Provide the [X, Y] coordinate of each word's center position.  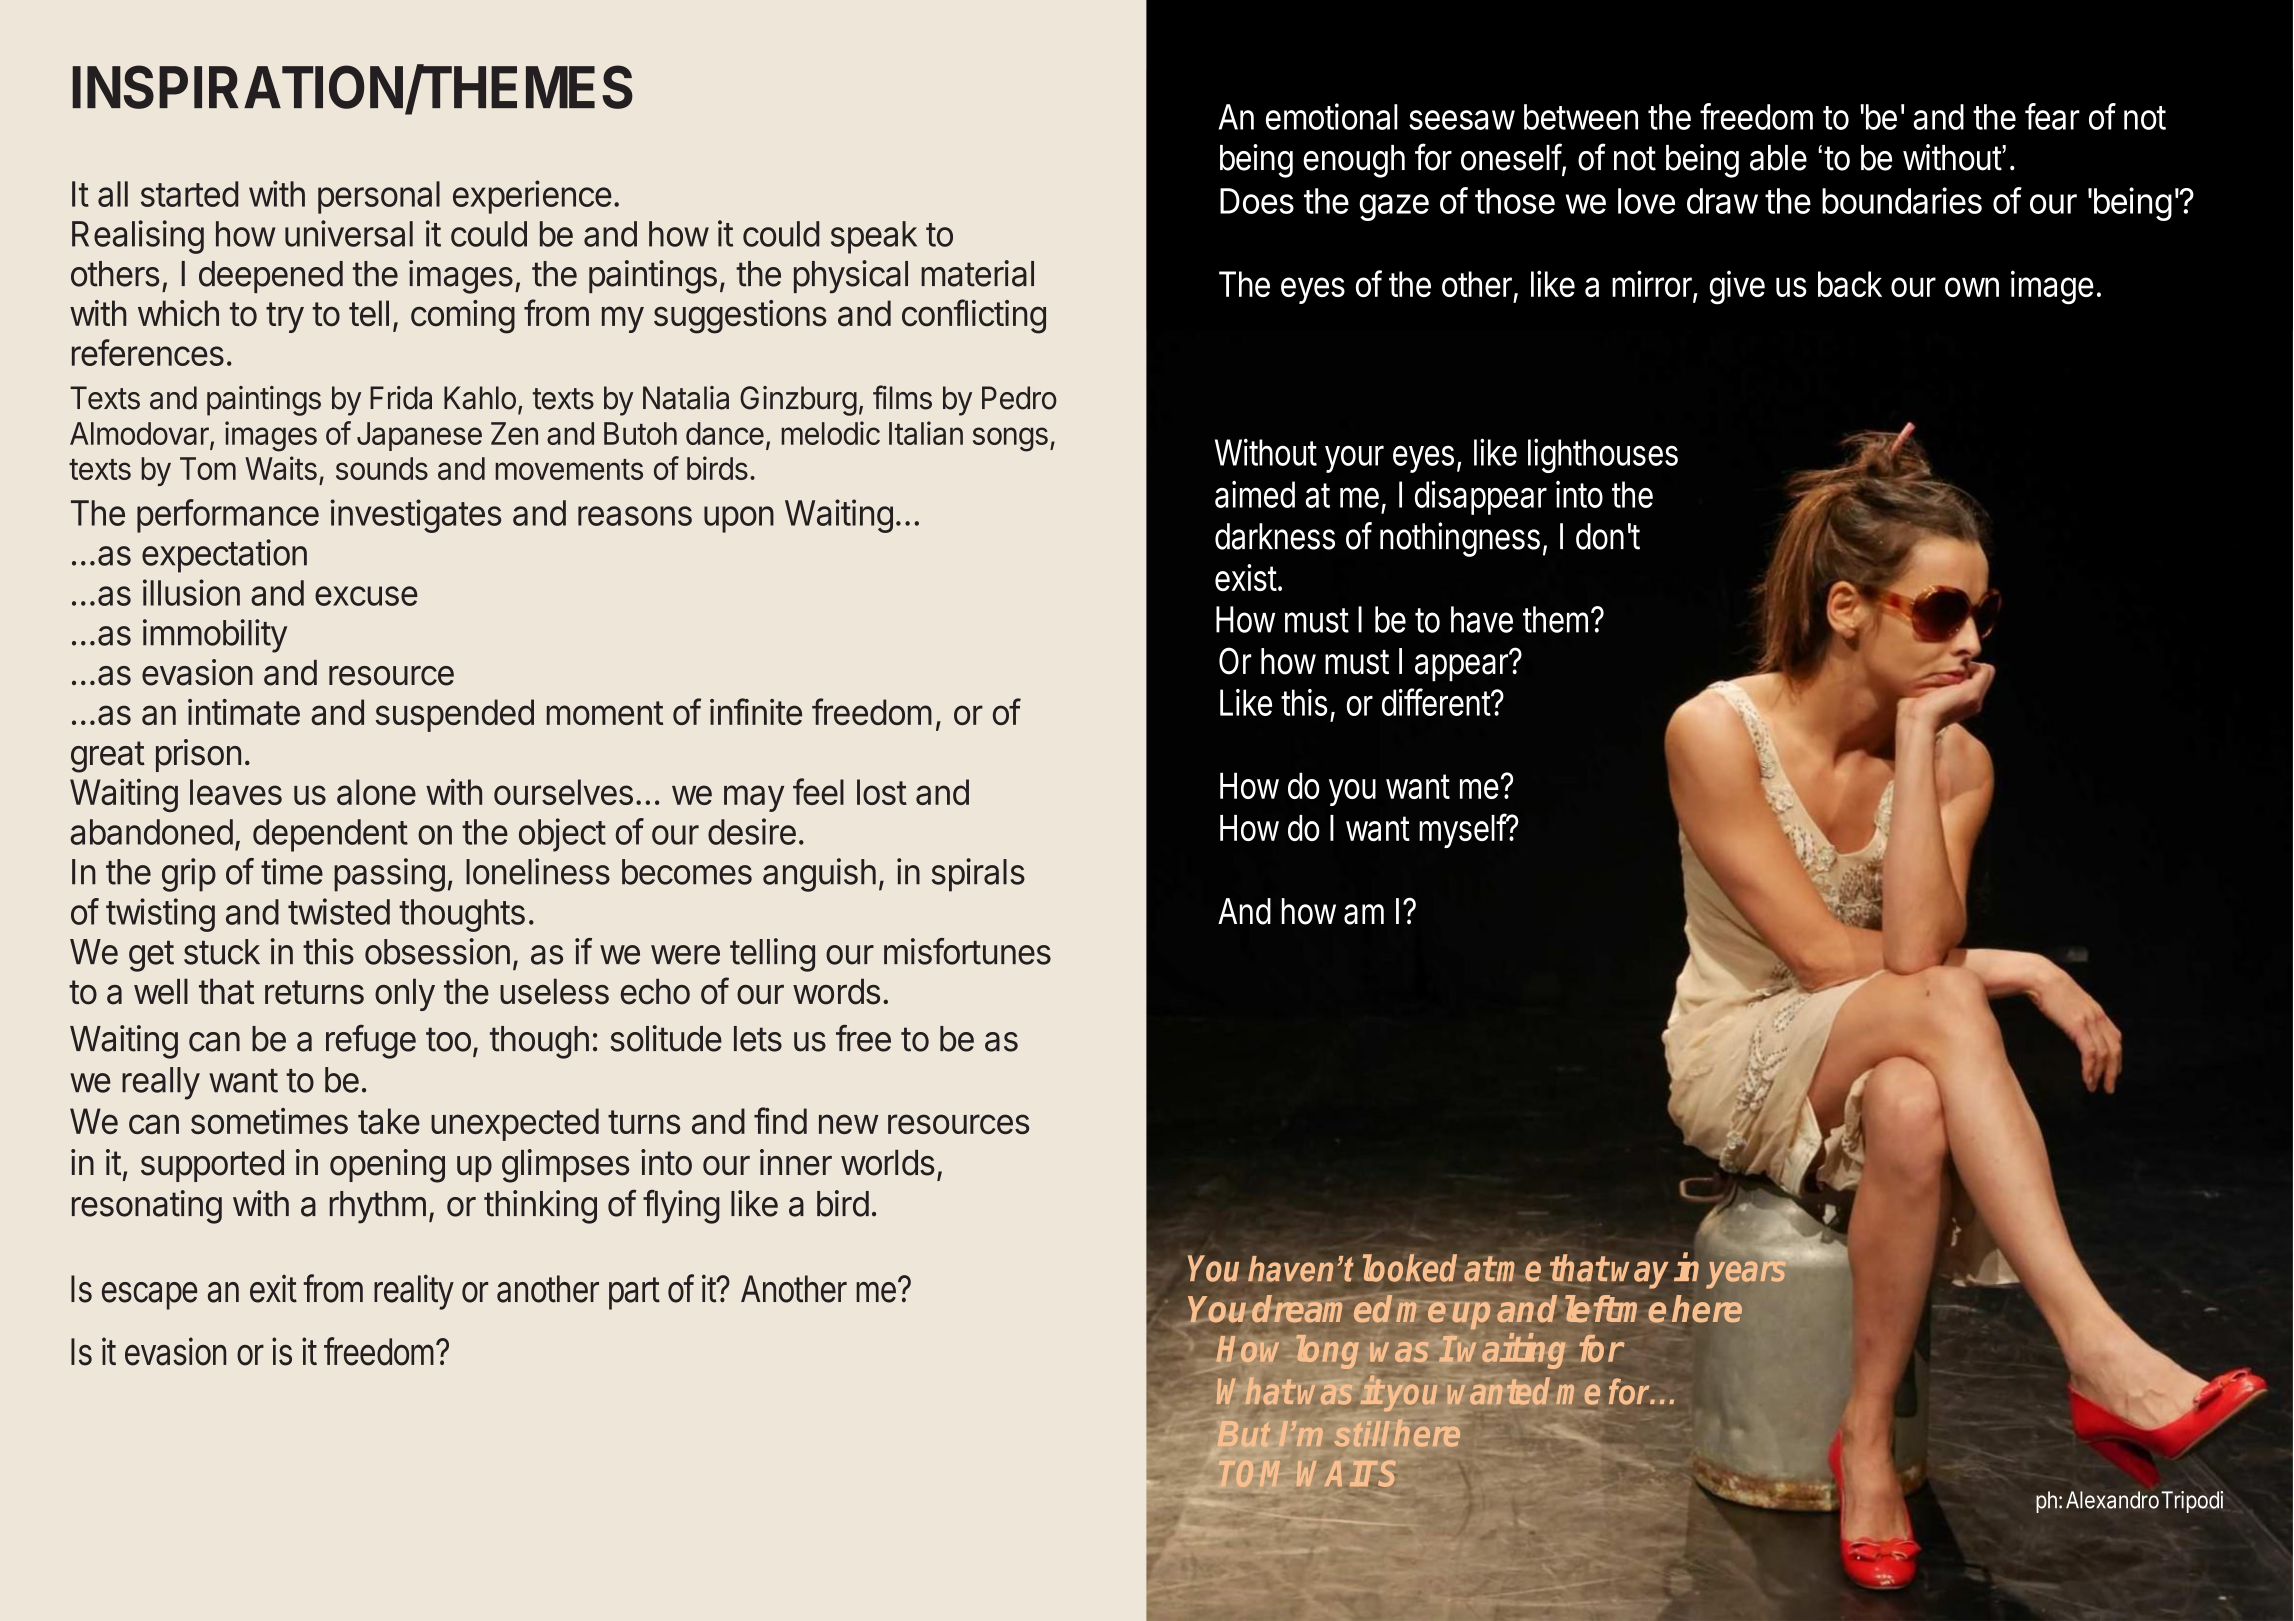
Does [1257, 201]
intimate [244, 712]
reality [414, 1292]
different [1436, 702]
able [1778, 158]
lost [882, 792]
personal [379, 197]
